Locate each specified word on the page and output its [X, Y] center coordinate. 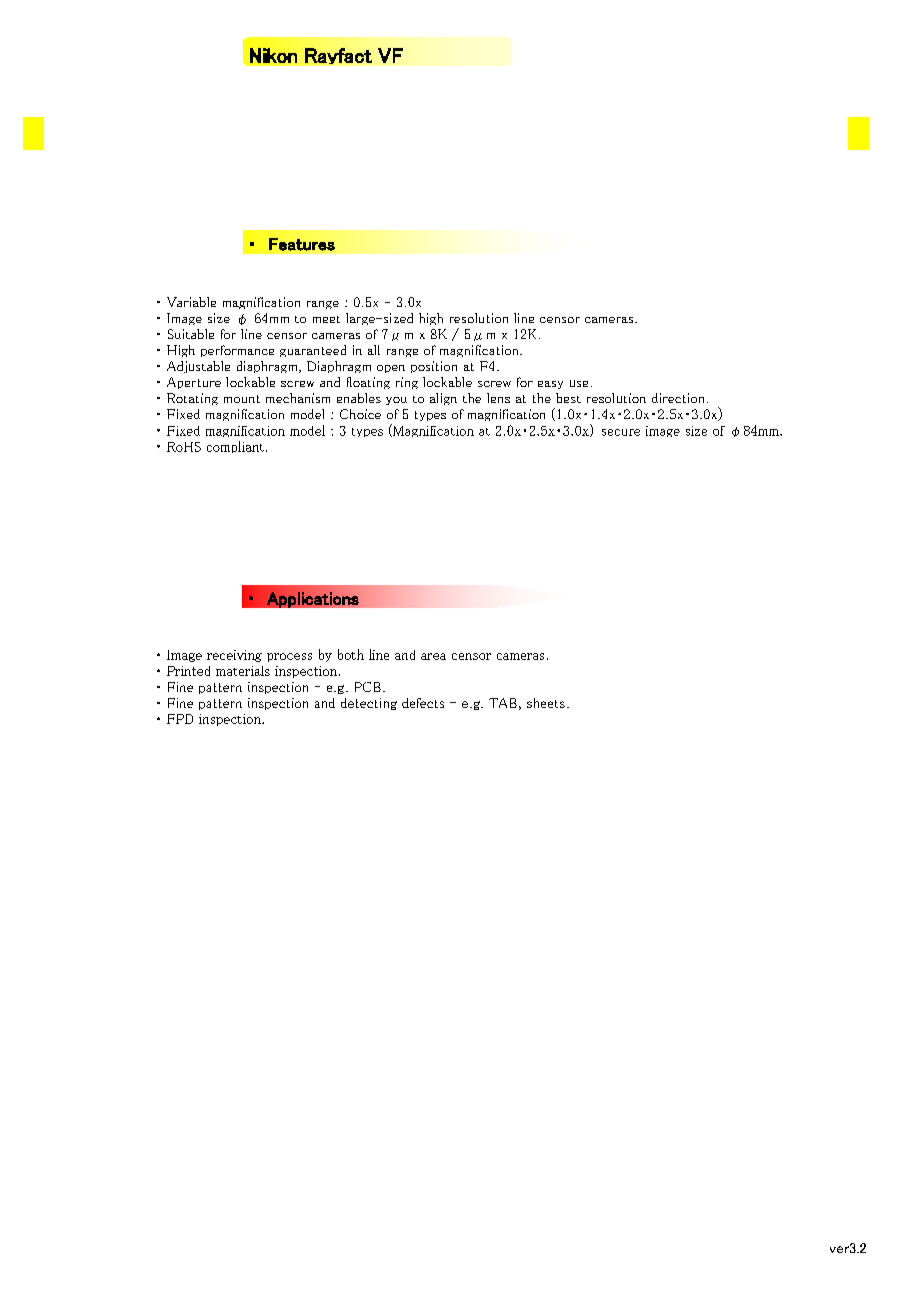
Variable [191, 302]
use [579, 383]
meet [326, 319]
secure [621, 432]
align [443, 399]
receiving [234, 656]
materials [243, 671]
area [433, 656]
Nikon [273, 55]
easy [550, 385]
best [568, 398]
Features [302, 244]
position [434, 367]
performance [237, 351]
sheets [546, 703]
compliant [235, 447]
